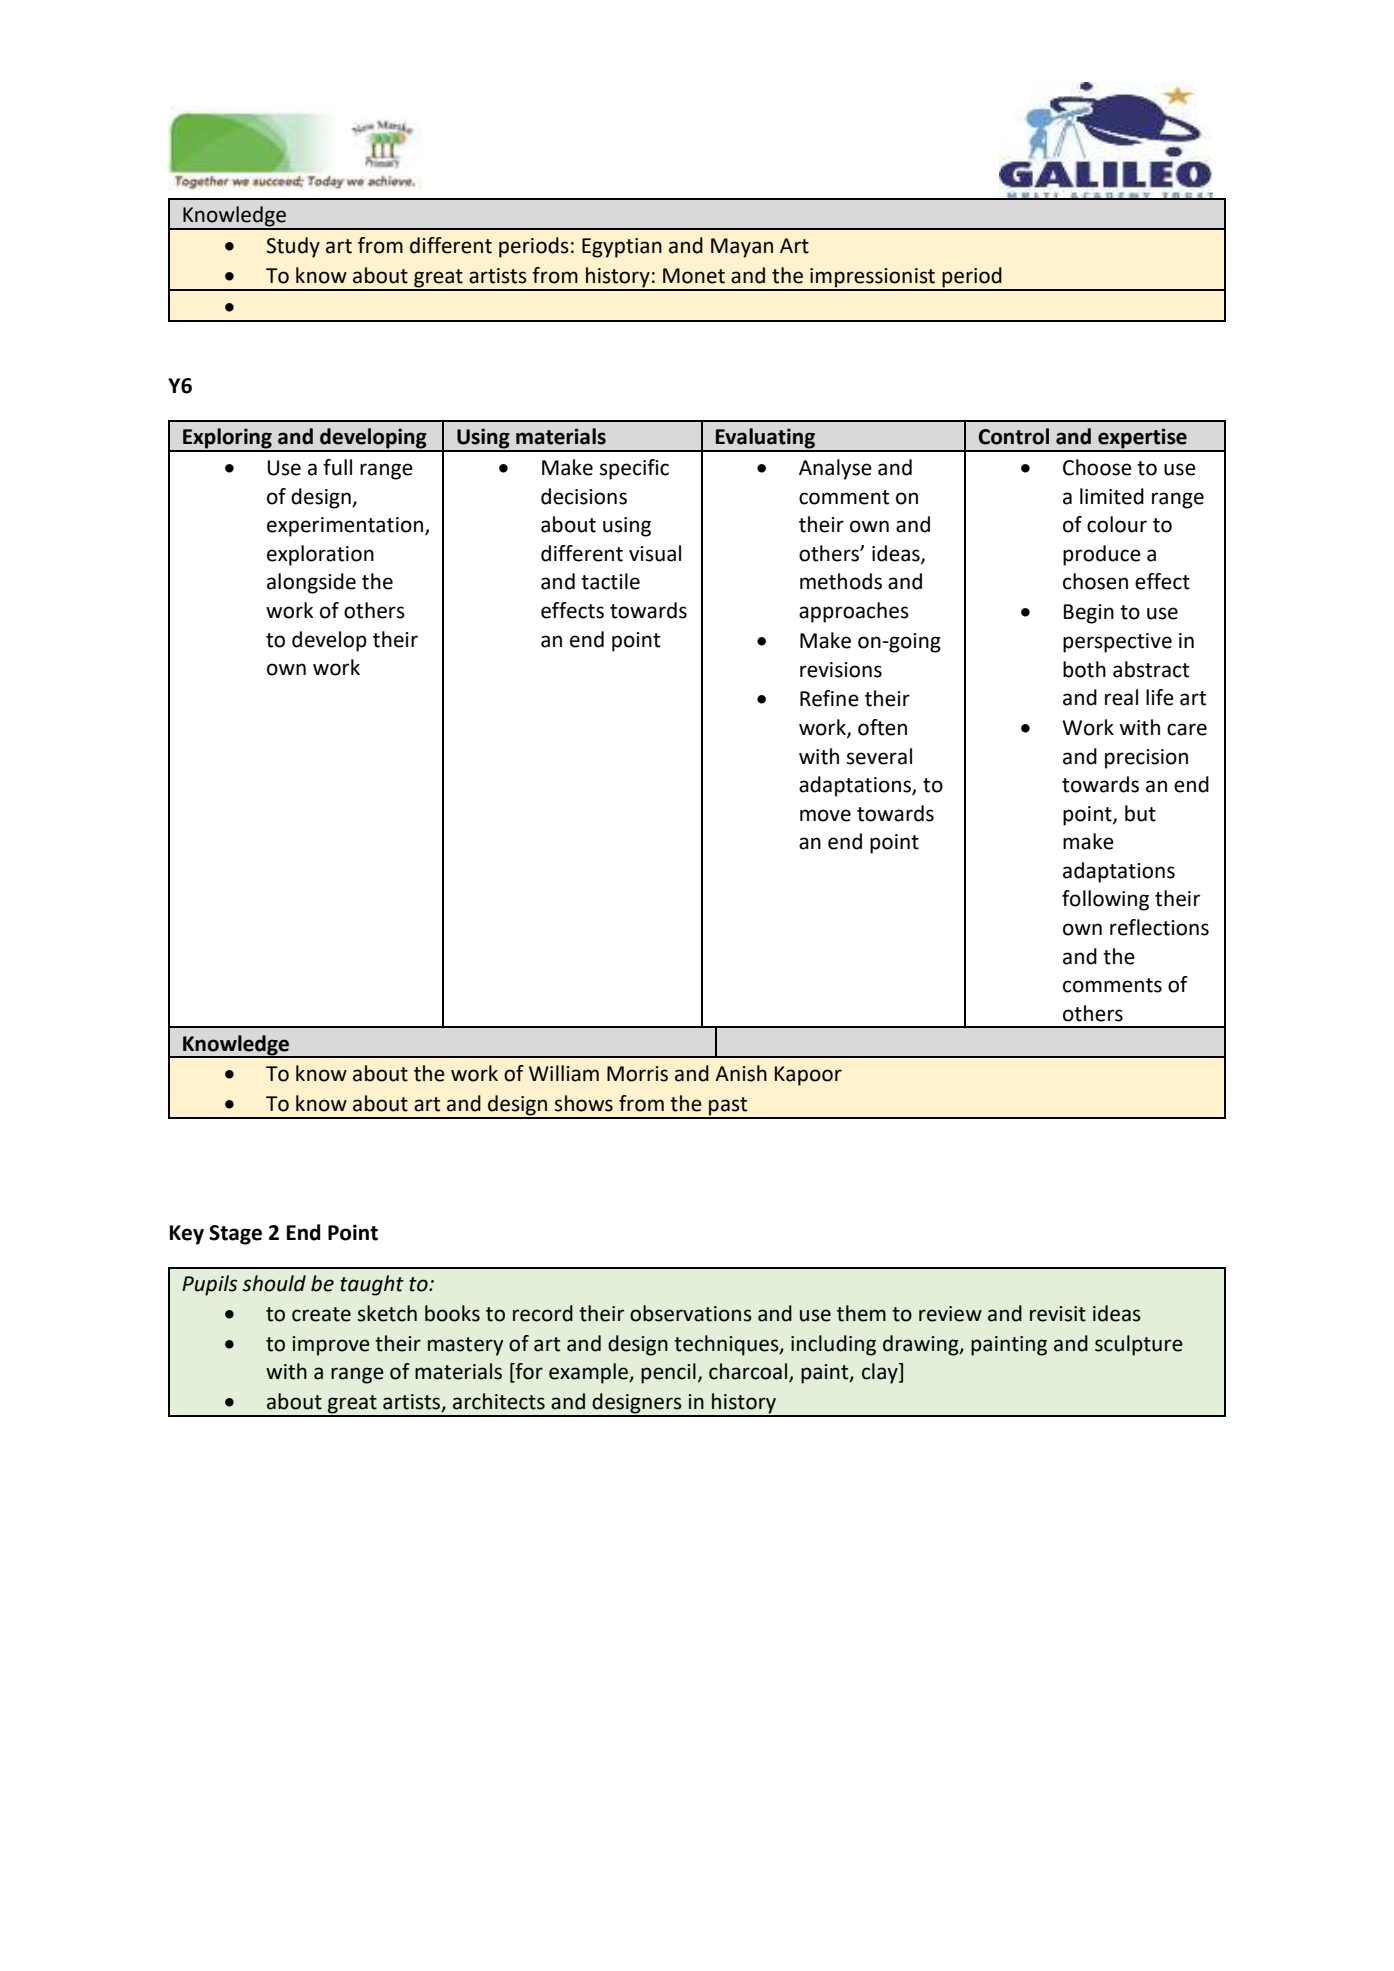 Image resolution: width=1394 pixels, height=1971 pixels. What do you see at coordinates (1159, 927) in the screenshot?
I see `reflections` at bounding box center [1159, 927].
